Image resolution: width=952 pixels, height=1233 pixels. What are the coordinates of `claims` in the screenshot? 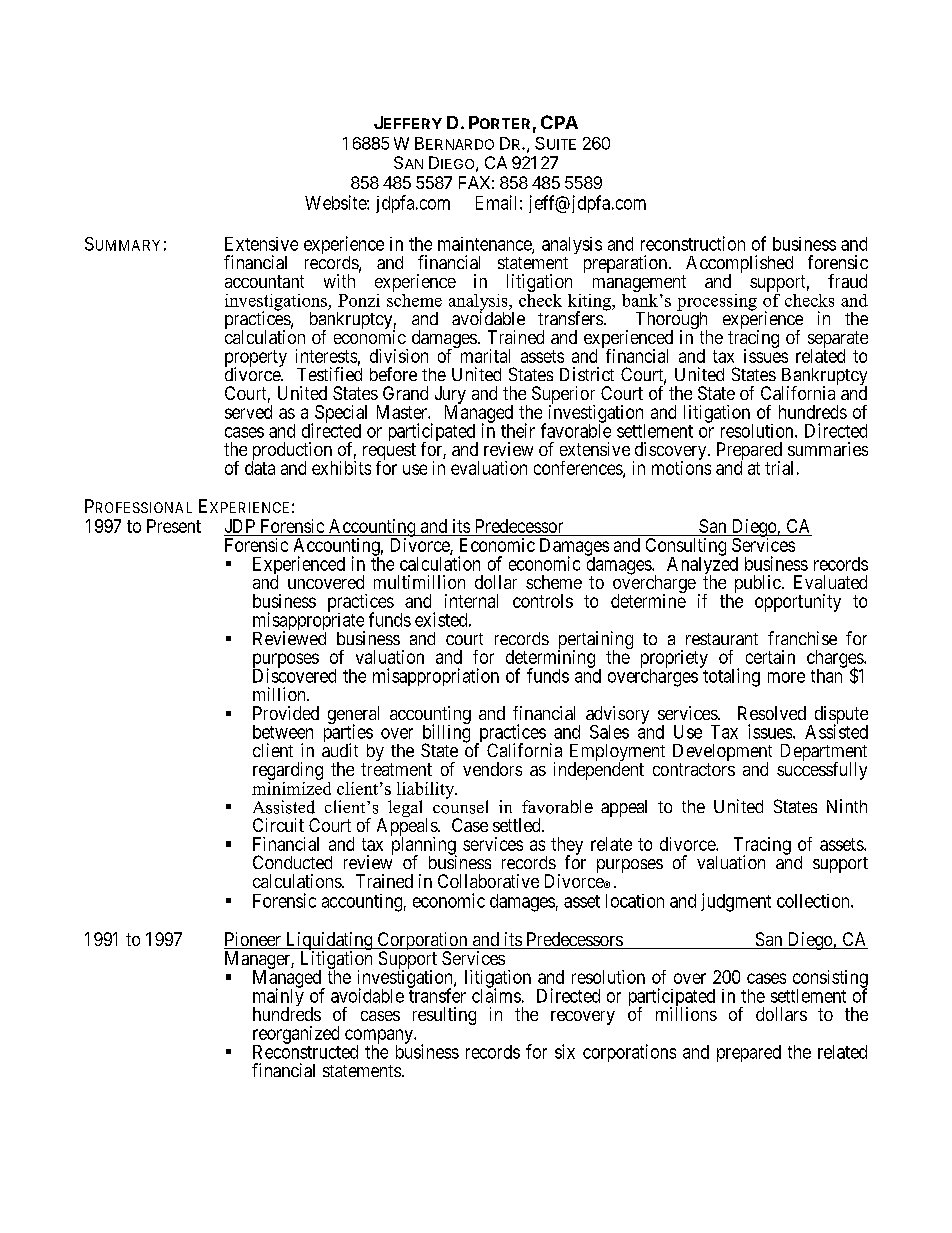 It's located at (496, 995).
